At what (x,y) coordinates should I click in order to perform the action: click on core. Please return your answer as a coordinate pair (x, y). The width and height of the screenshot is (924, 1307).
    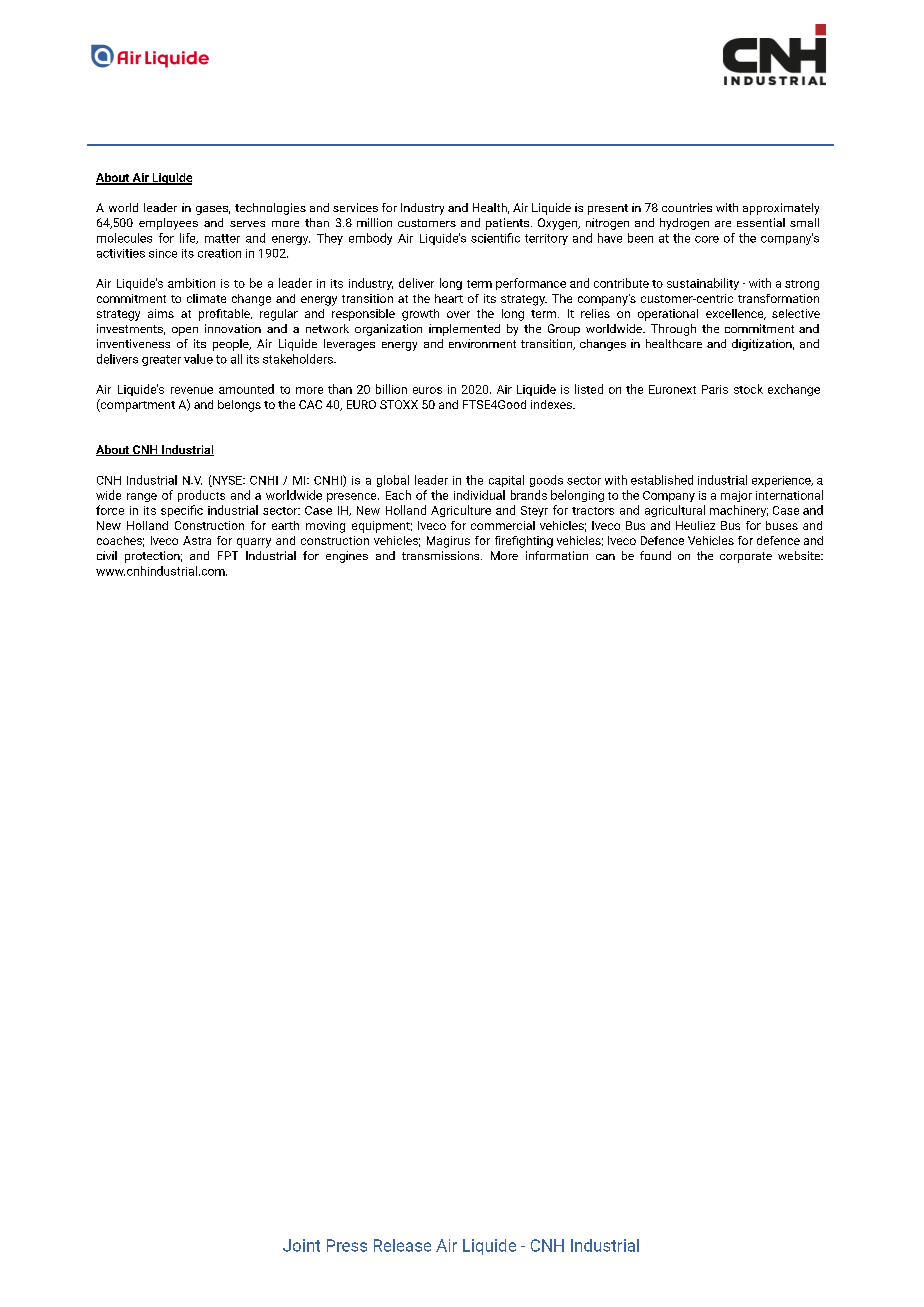
    Looking at the image, I should click on (707, 239).
